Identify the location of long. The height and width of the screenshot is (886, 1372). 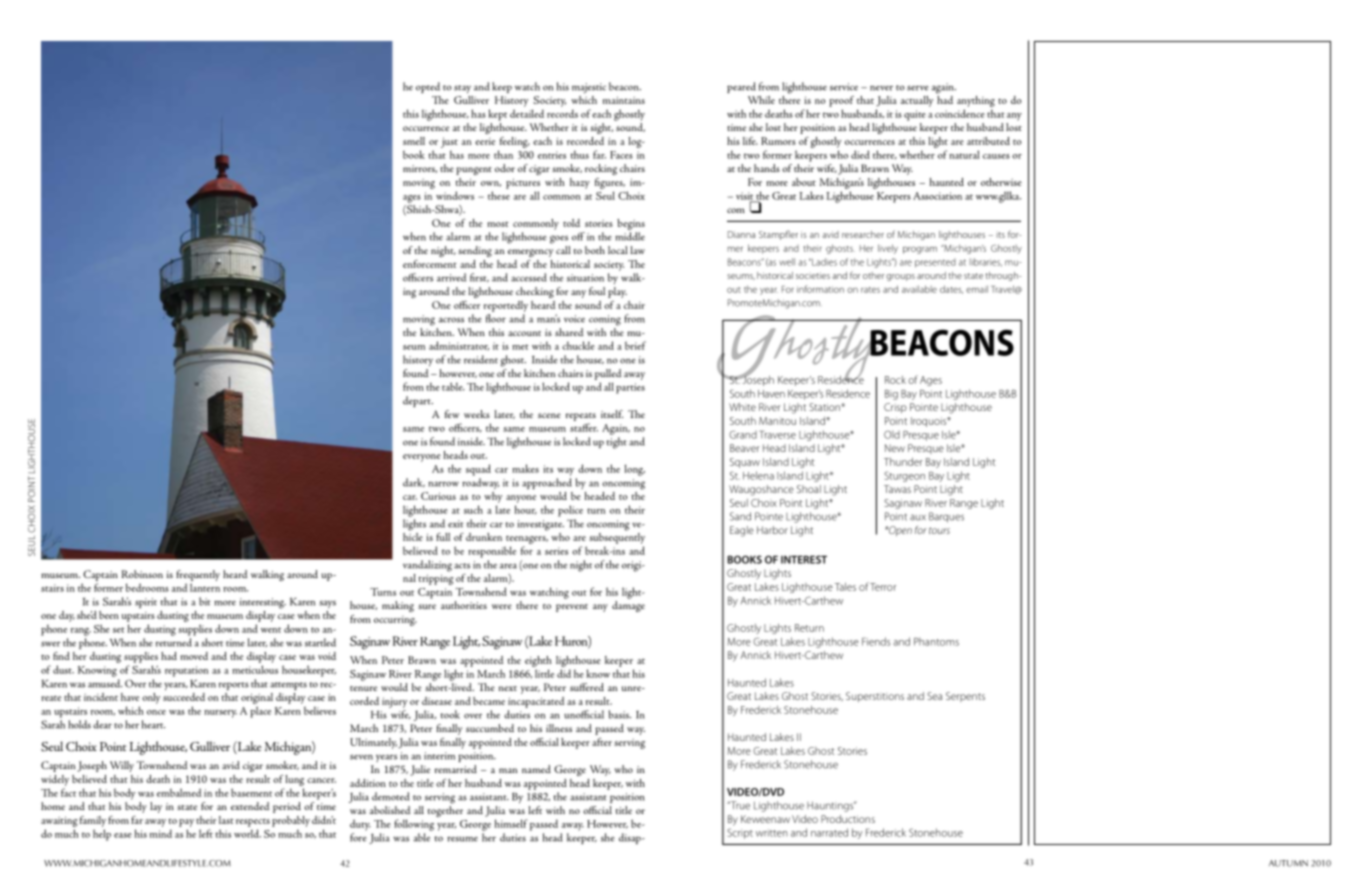
(634, 470).
